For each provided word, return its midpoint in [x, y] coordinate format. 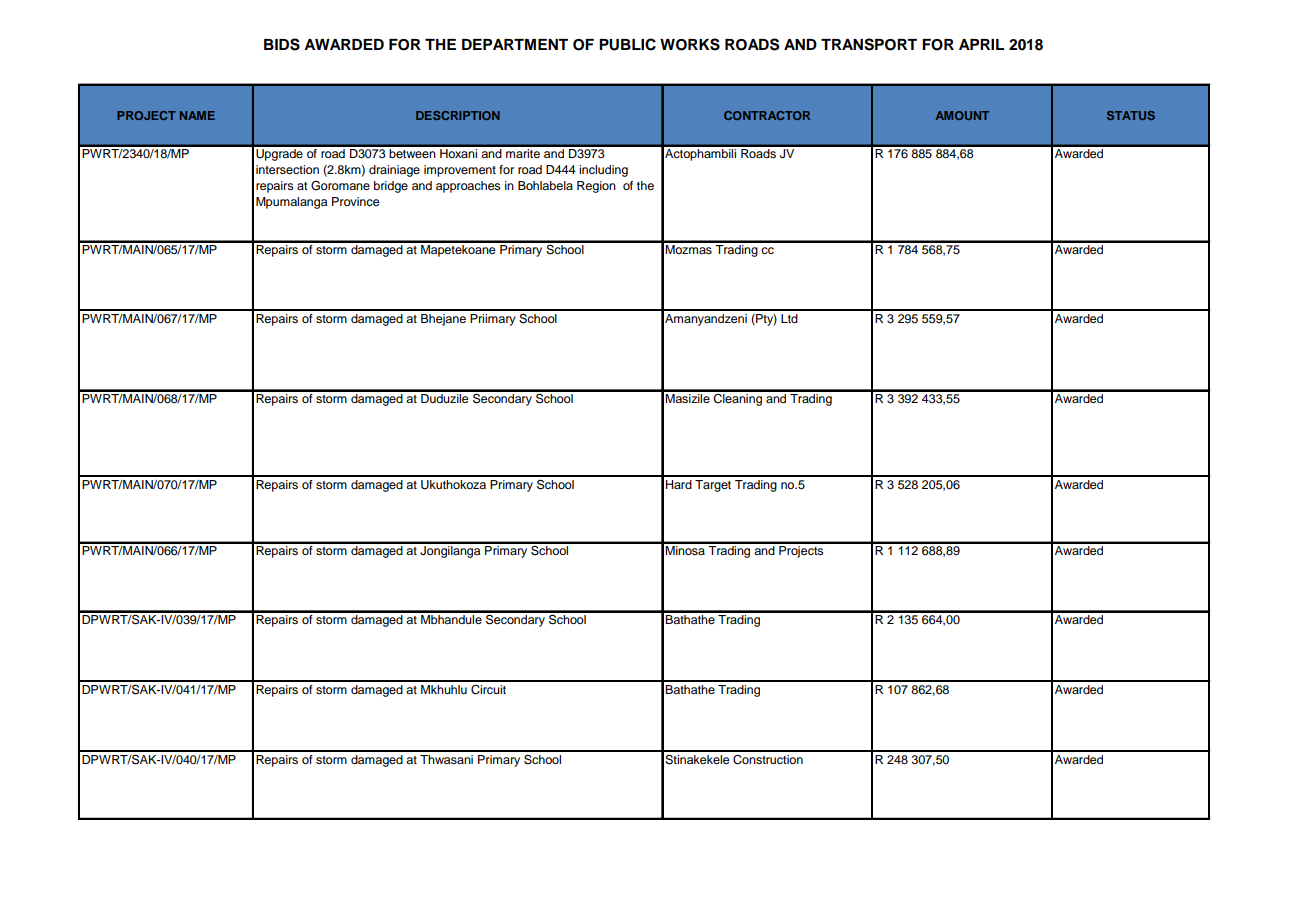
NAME [197, 115]
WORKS [690, 44]
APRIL [981, 44]
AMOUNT [962, 115]
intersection [287, 169]
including [603, 171]
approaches [468, 187]
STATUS [1131, 115]
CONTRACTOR [767, 115]
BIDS [282, 44]
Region [596, 187]
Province [356, 201]
